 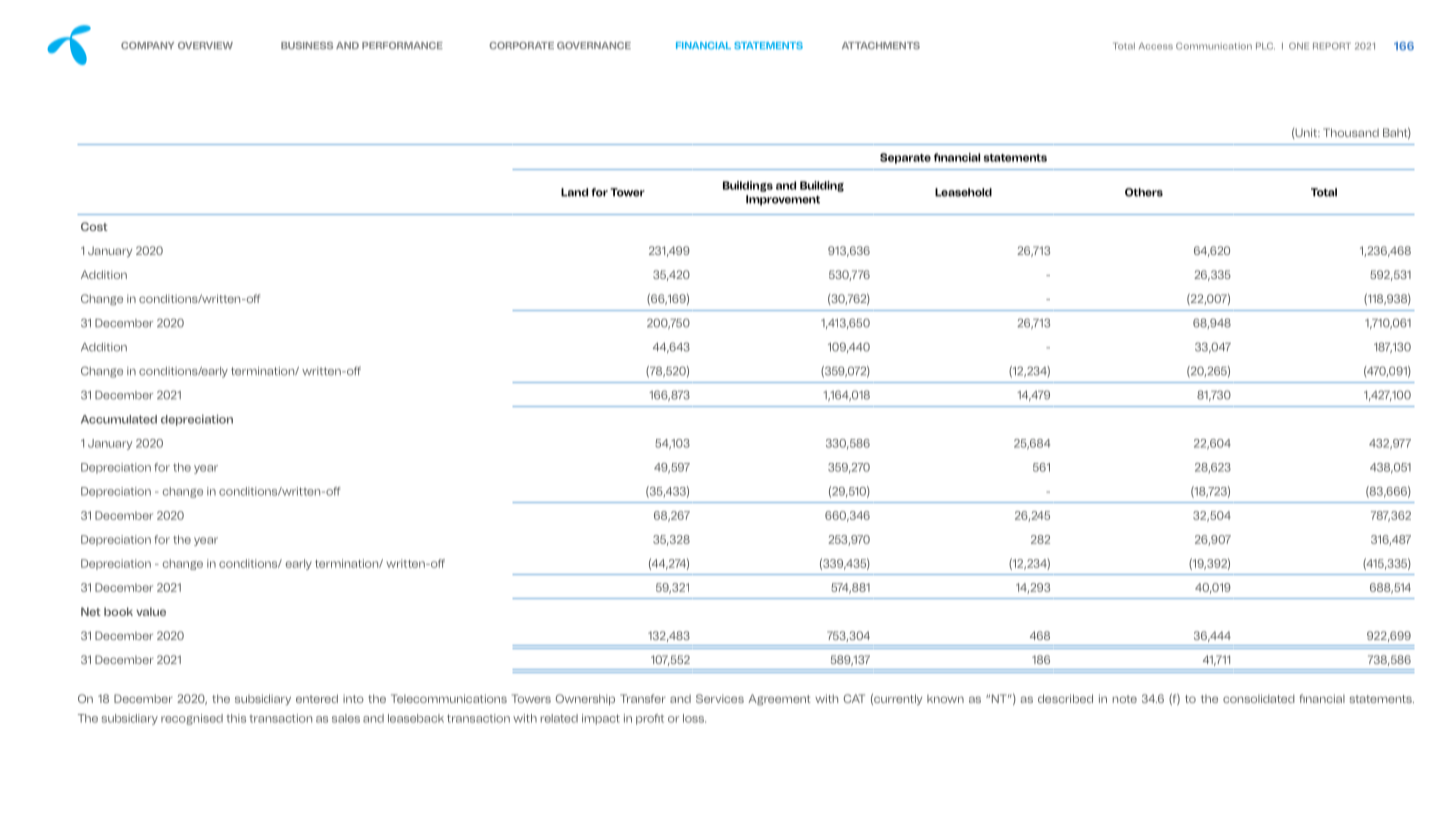 I want to click on Accumulated, so click(x=119, y=419).
